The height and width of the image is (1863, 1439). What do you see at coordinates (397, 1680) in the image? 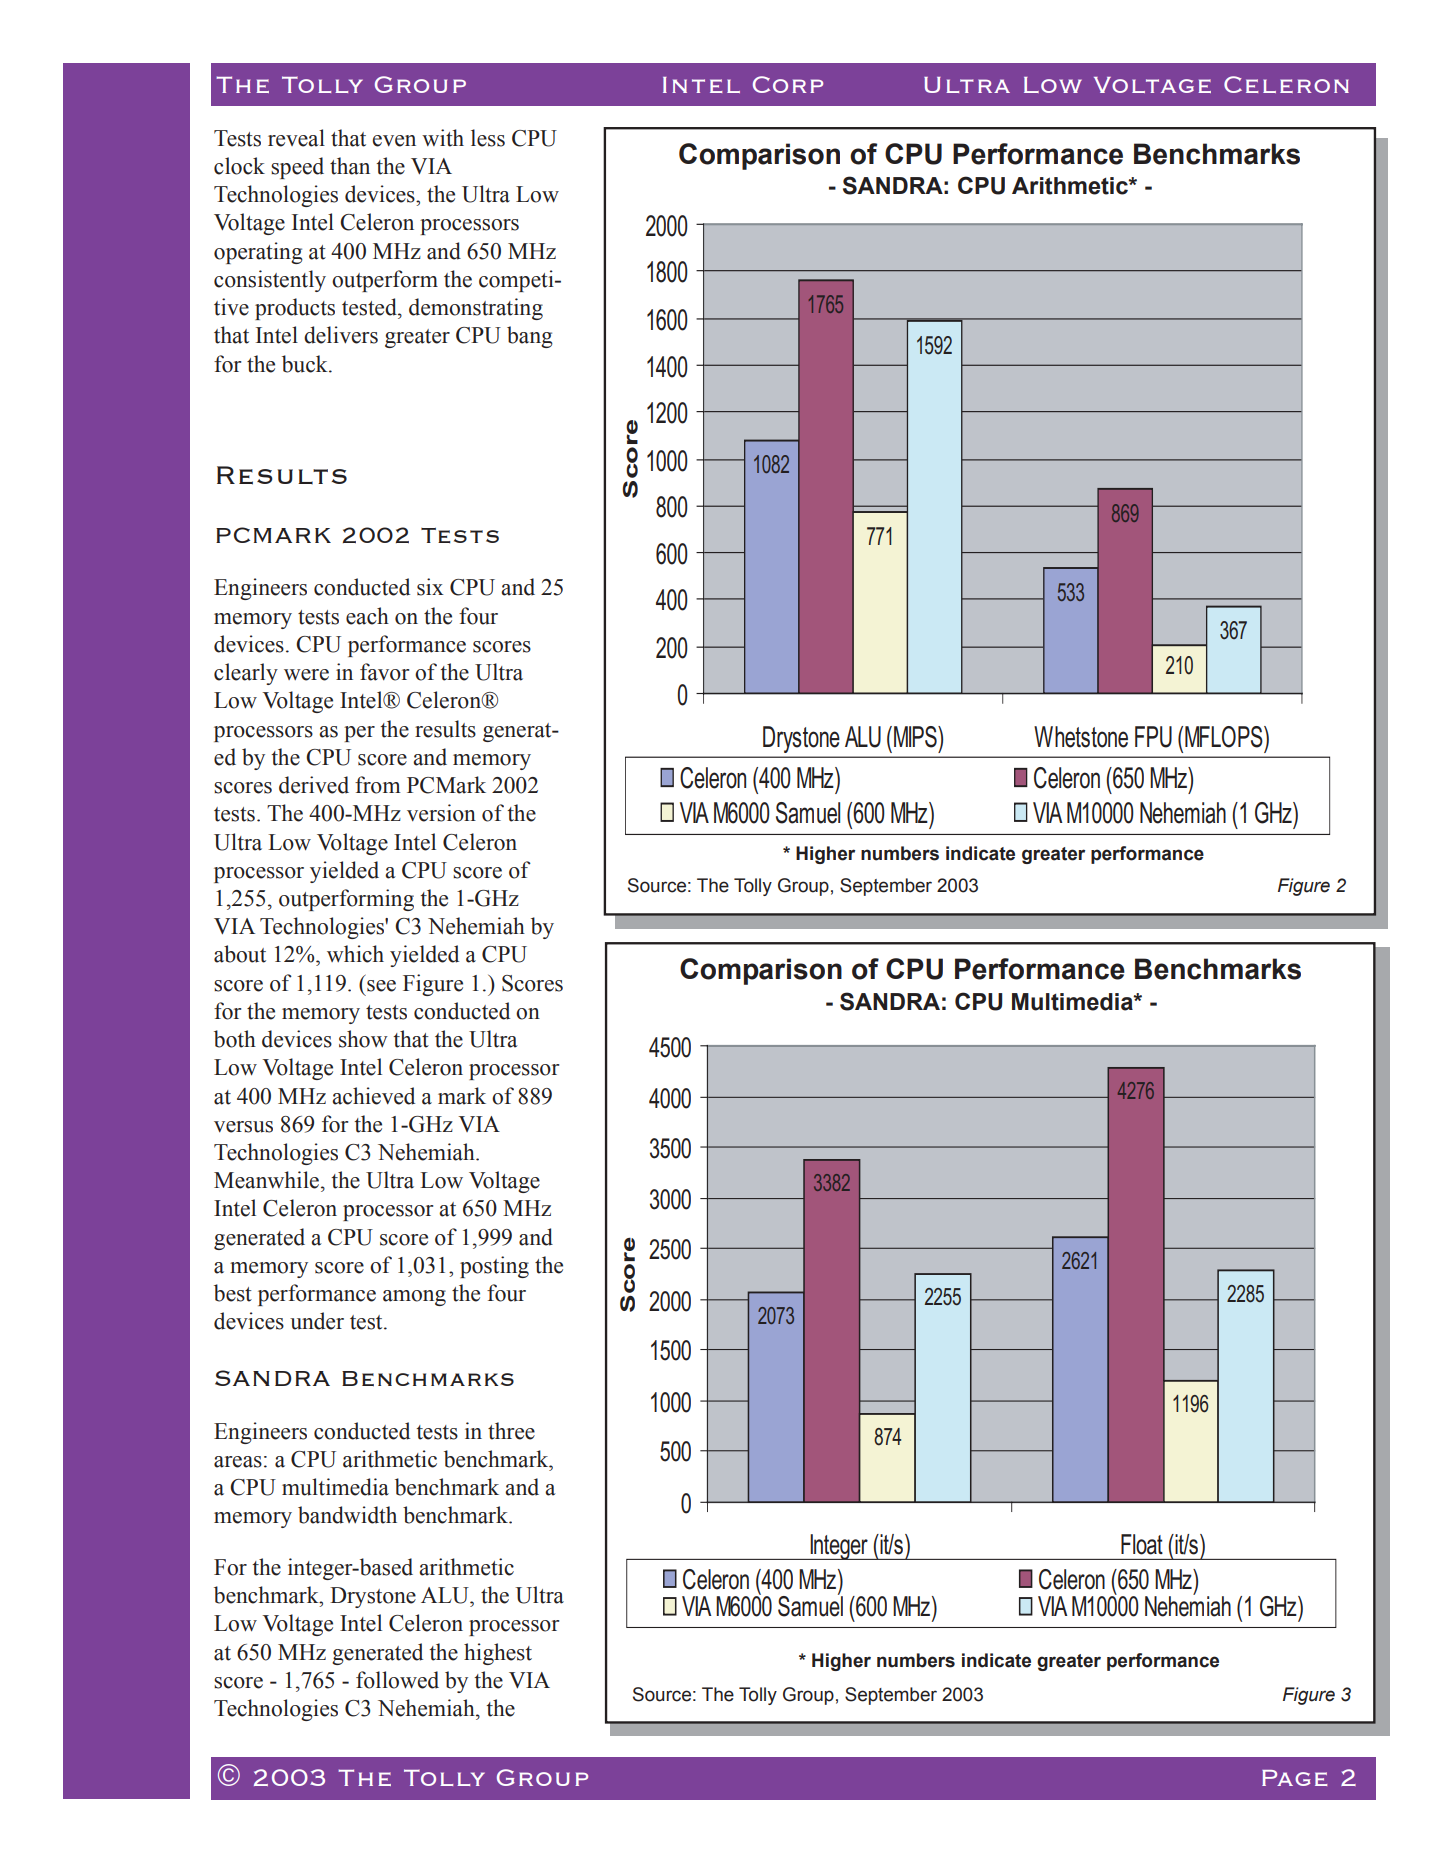
I see `followed` at bounding box center [397, 1680].
